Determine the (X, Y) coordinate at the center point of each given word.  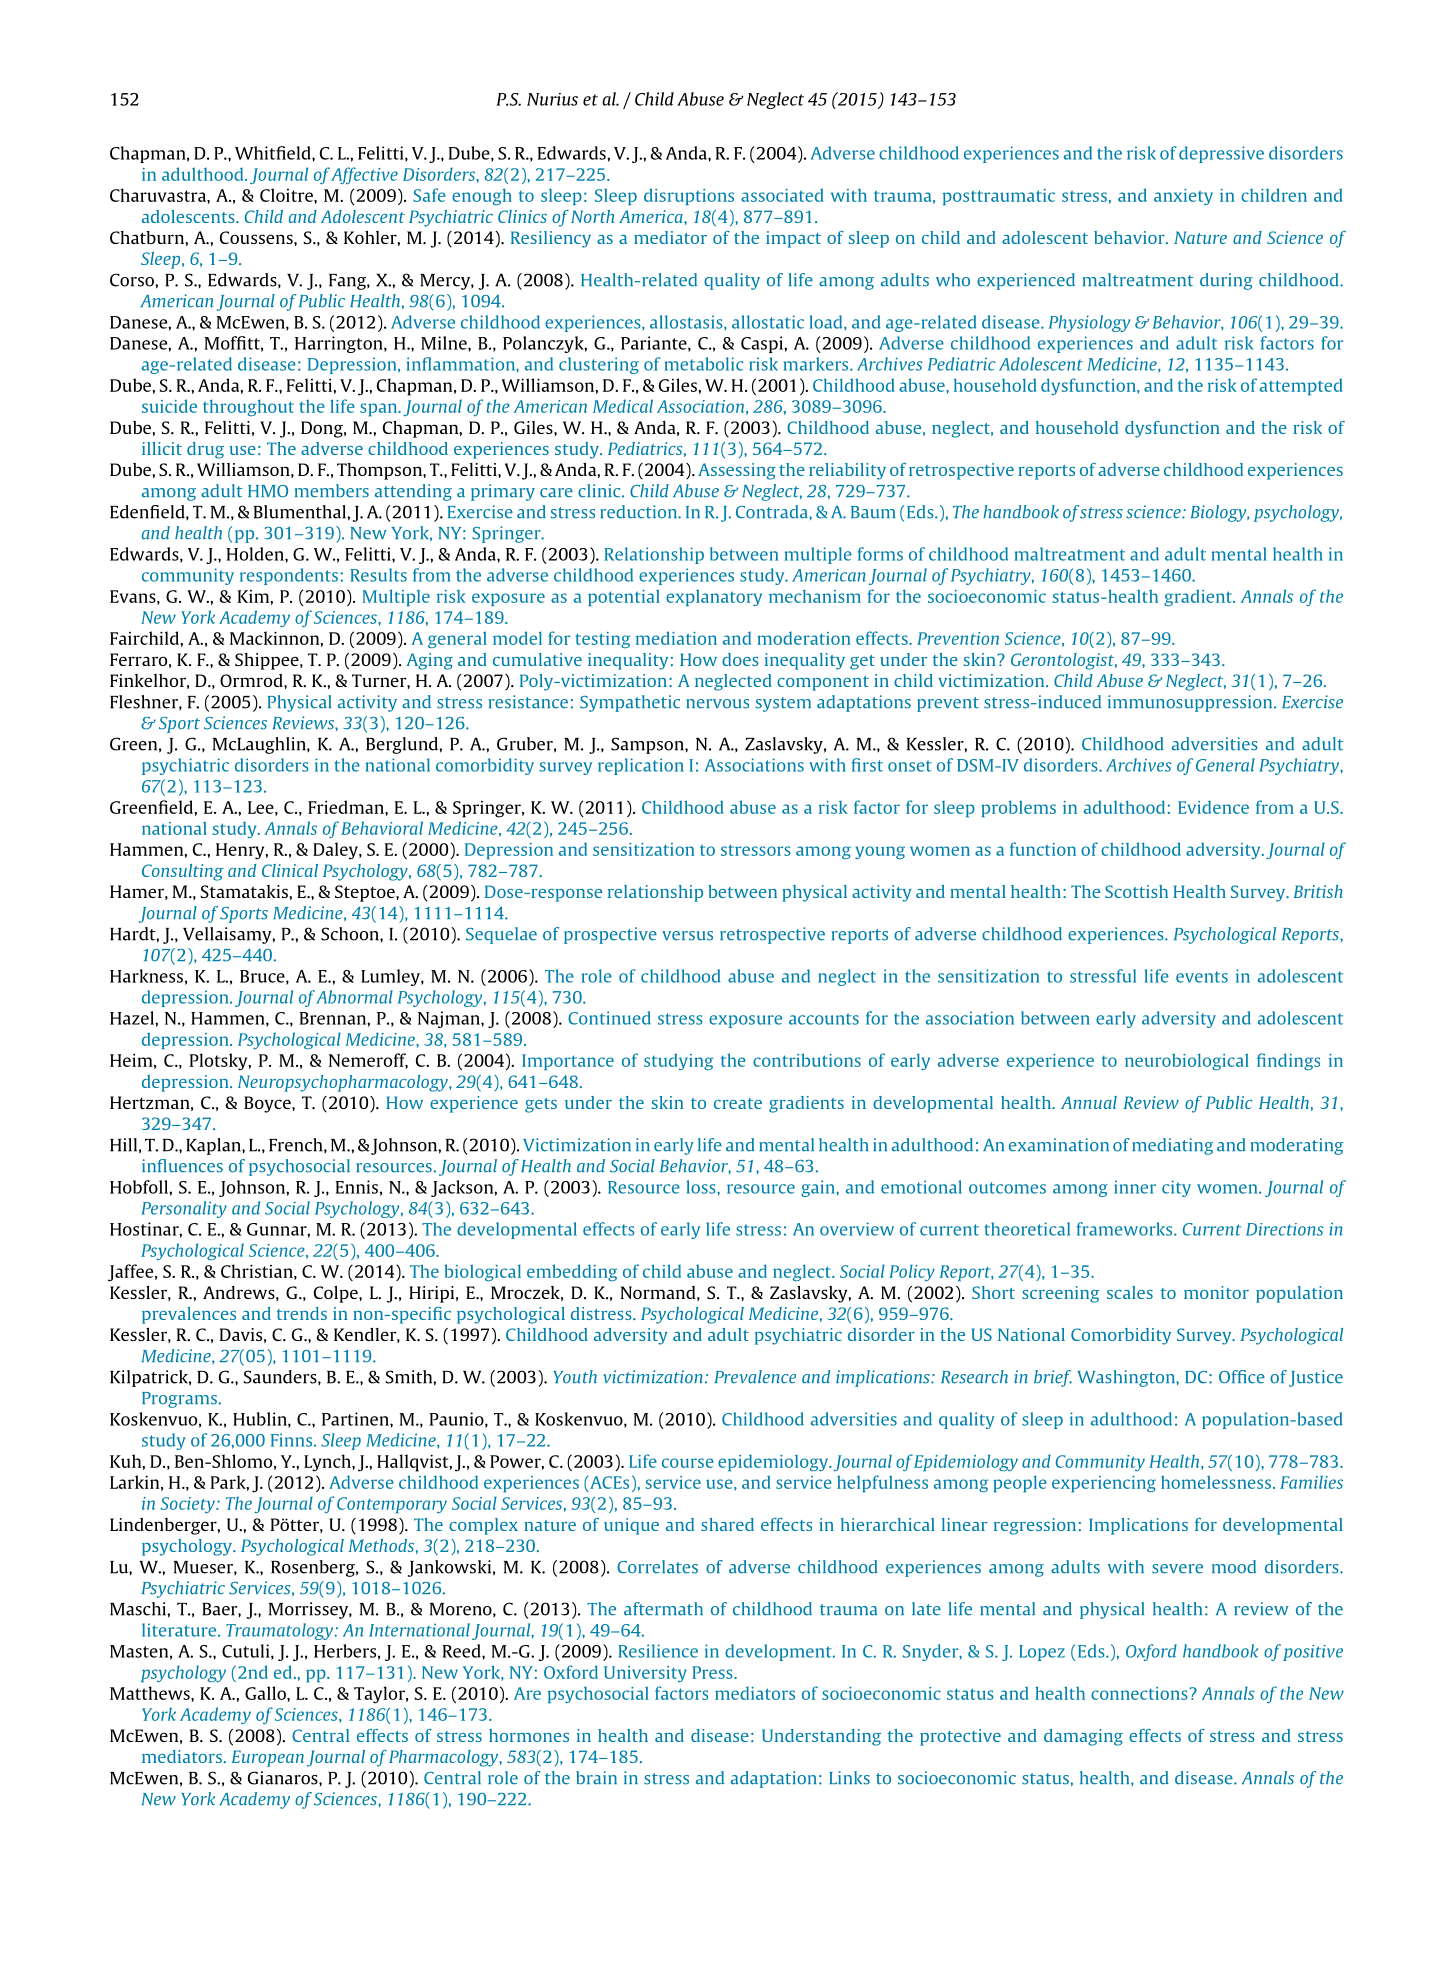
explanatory (714, 597)
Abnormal (354, 997)
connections (1139, 1693)
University (645, 1674)
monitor (1216, 1292)
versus (687, 936)
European (268, 1758)
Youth (575, 1377)
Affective (364, 175)
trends (302, 1313)
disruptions (689, 196)
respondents (289, 576)
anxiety (1183, 197)
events (1202, 977)
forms (880, 554)
